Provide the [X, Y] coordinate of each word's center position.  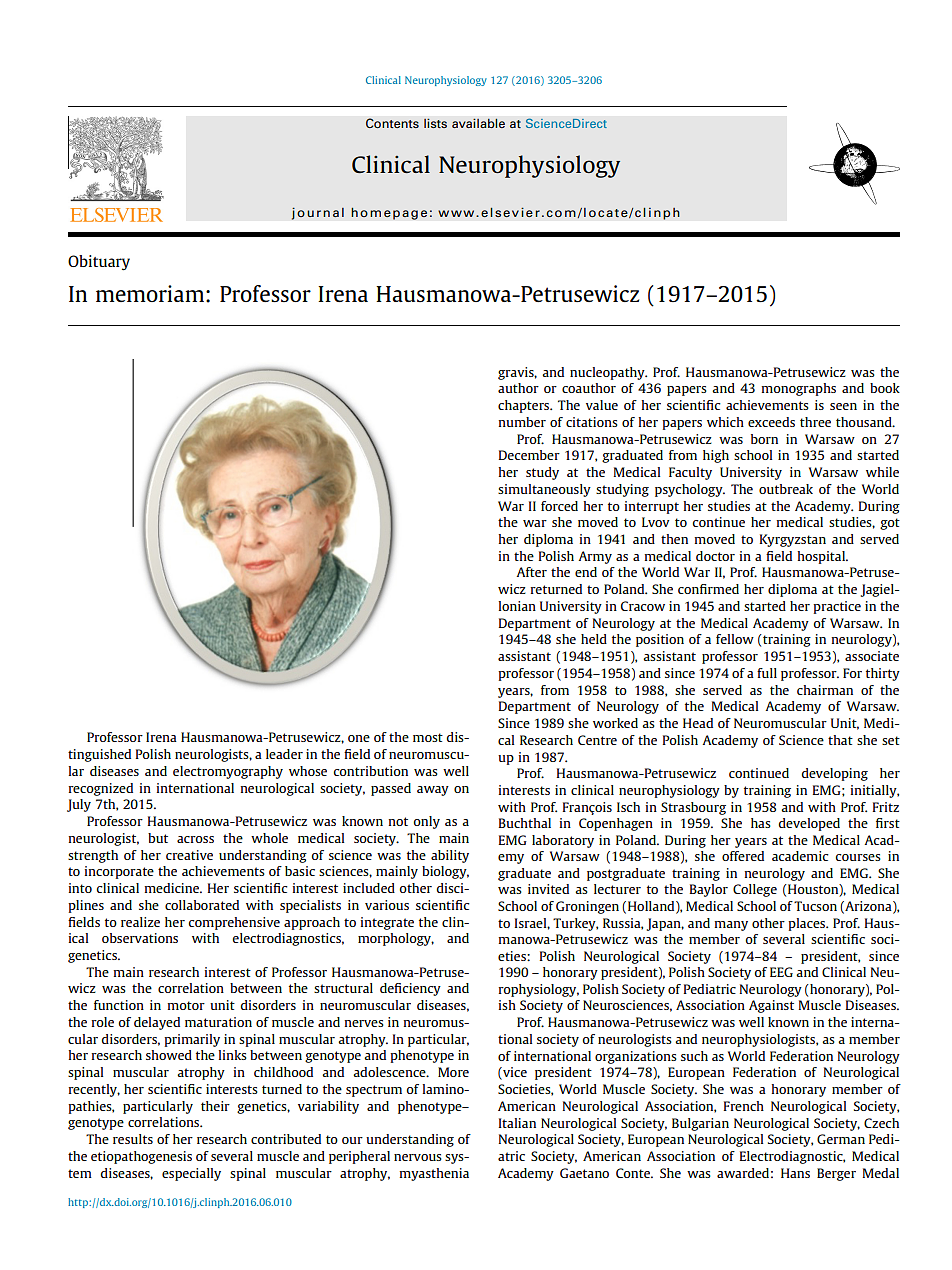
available [478, 123]
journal [318, 213]
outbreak [786, 489]
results [133, 1139]
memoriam [150, 293]
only [426, 822]
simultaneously [544, 490]
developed [809, 824]
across [195, 839]
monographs [798, 389]
